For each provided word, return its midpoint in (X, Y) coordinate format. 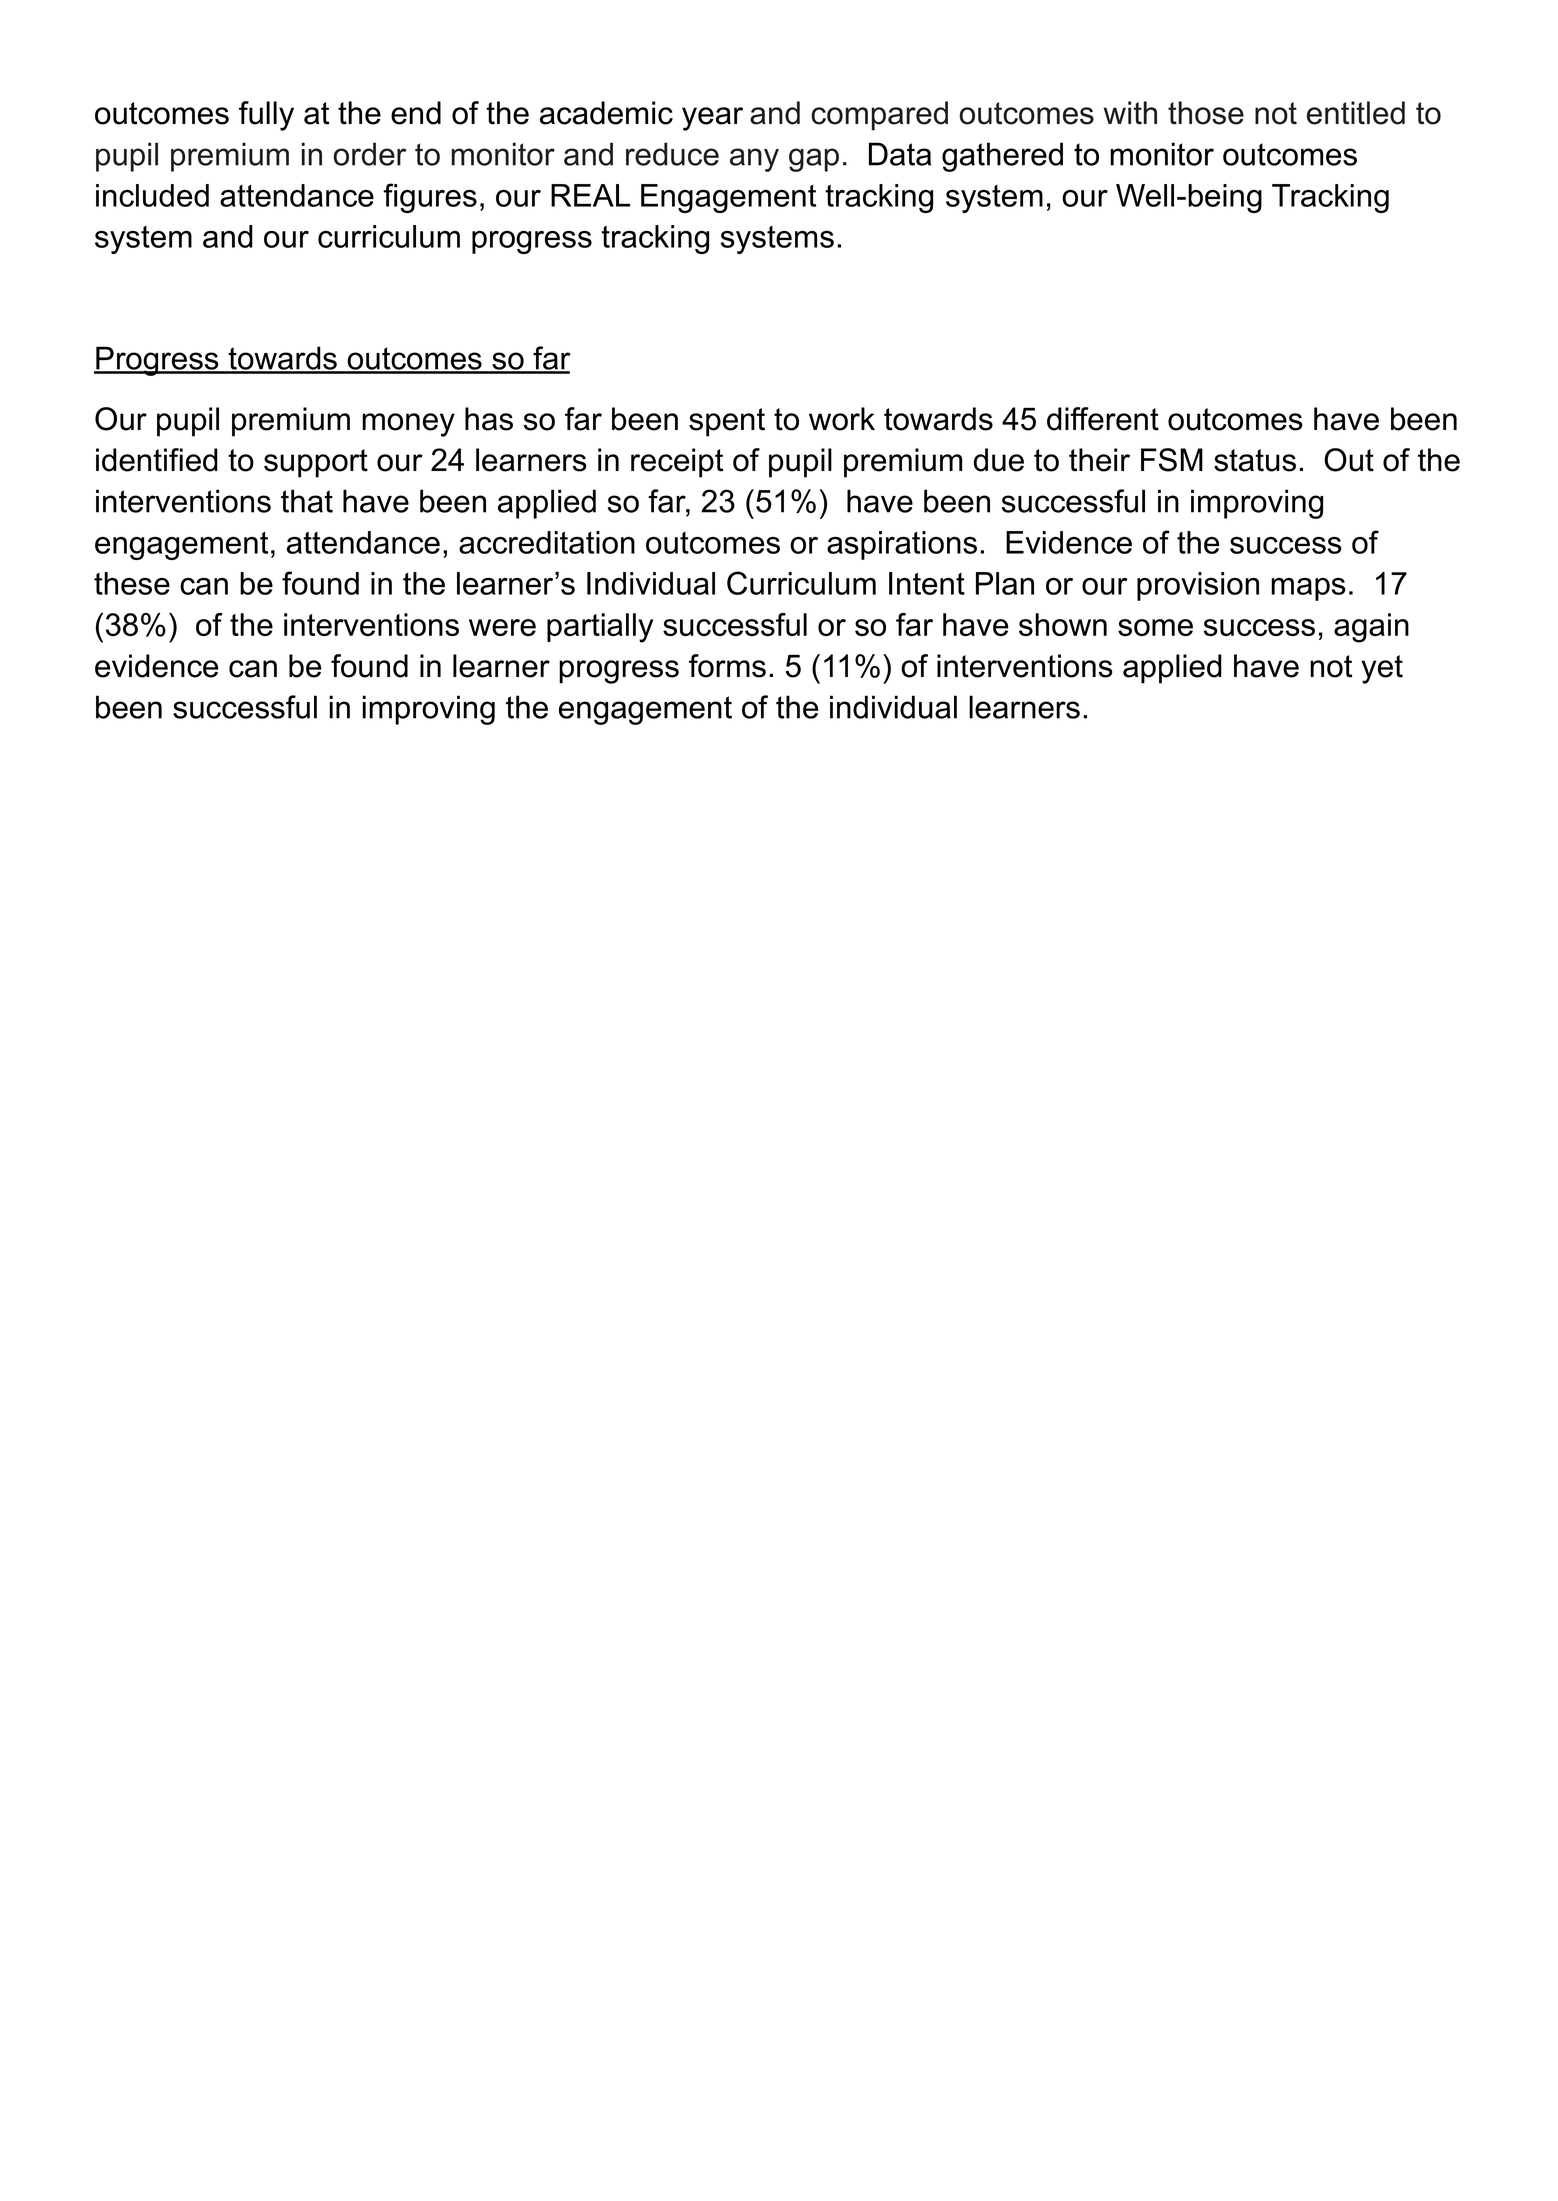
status (1255, 460)
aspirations (902, 545)
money (408, 425)
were (502, 627)
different (1103, 419)
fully (266, 116)
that (307, 501)
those (1206, 113)
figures (430, 198)
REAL (590, 195)
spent (727, 422)
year (712, 119)
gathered (1002, 157)
